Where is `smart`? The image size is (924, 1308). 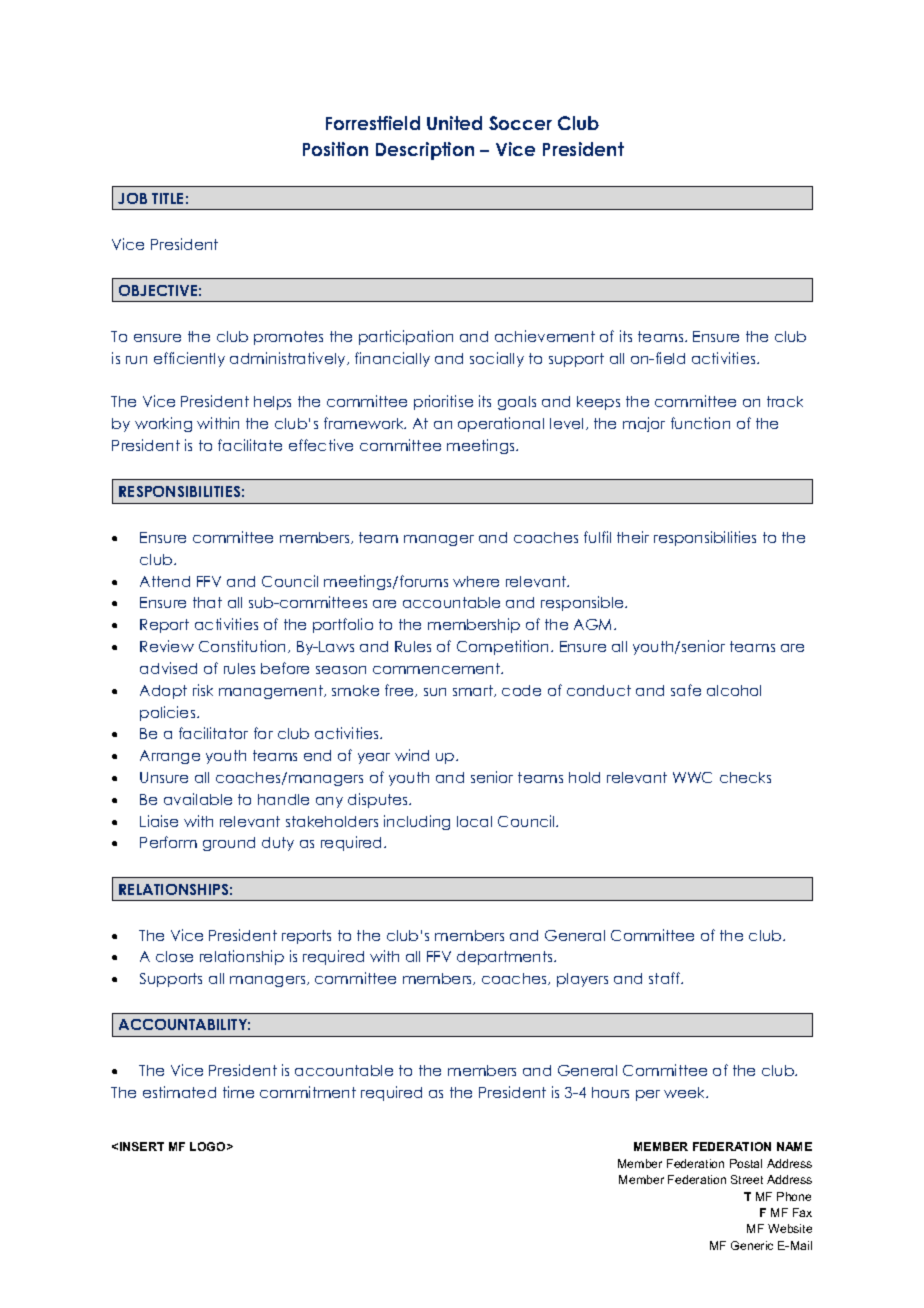
smart is located at coordinates (474, 691).
